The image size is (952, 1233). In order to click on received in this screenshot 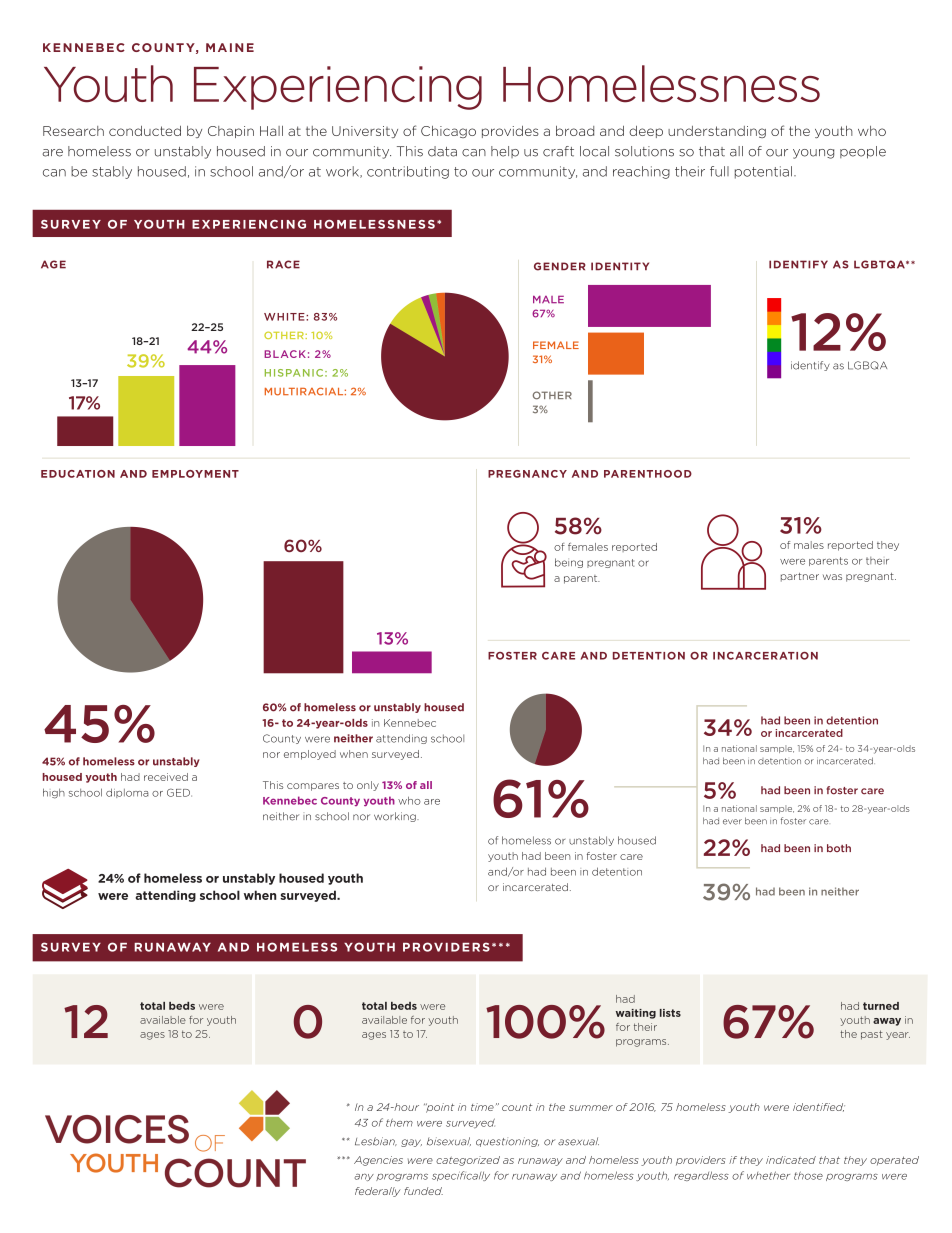, I will do `click(166, 777)`.
